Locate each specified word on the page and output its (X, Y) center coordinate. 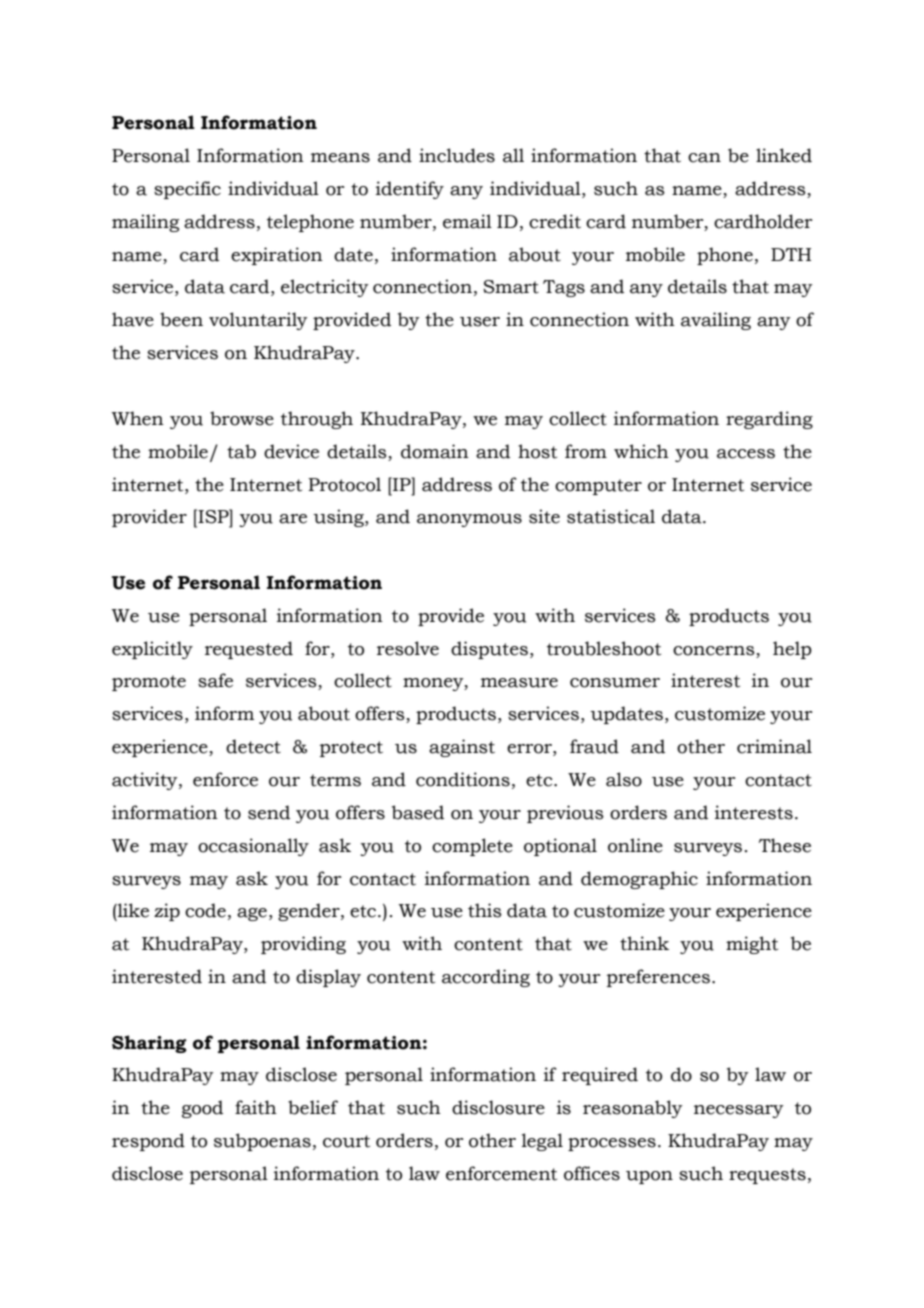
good (202, 1109)
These (785, 845)
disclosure (498, 1107)
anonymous (469, 520)
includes (457, 155)
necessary (738, 1111)
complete (472, 847)
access (746, 454)
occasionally (253, 847)
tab (241, 451)
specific (187, 190)
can (704, 158)
